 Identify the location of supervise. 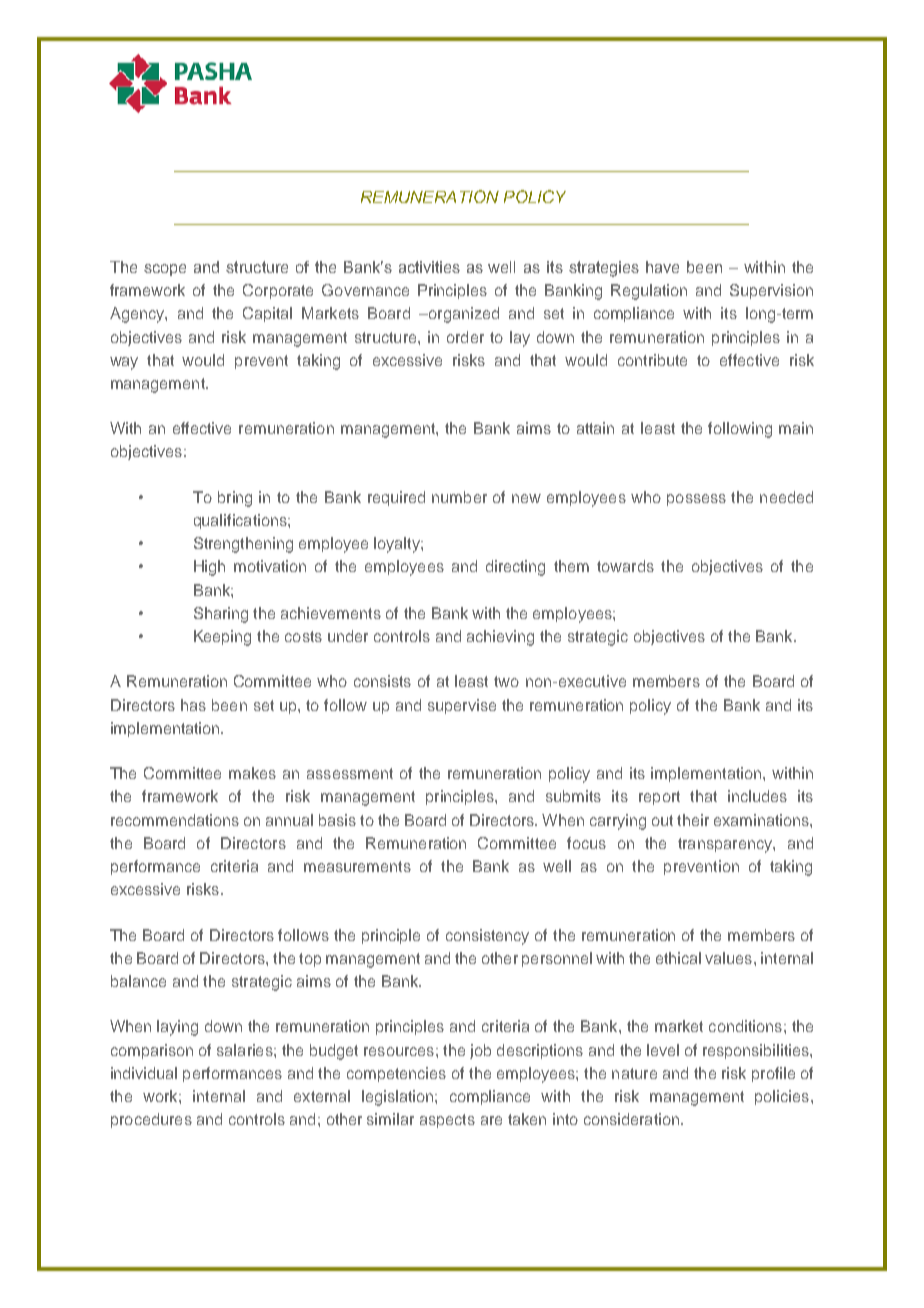
(462, 706).
